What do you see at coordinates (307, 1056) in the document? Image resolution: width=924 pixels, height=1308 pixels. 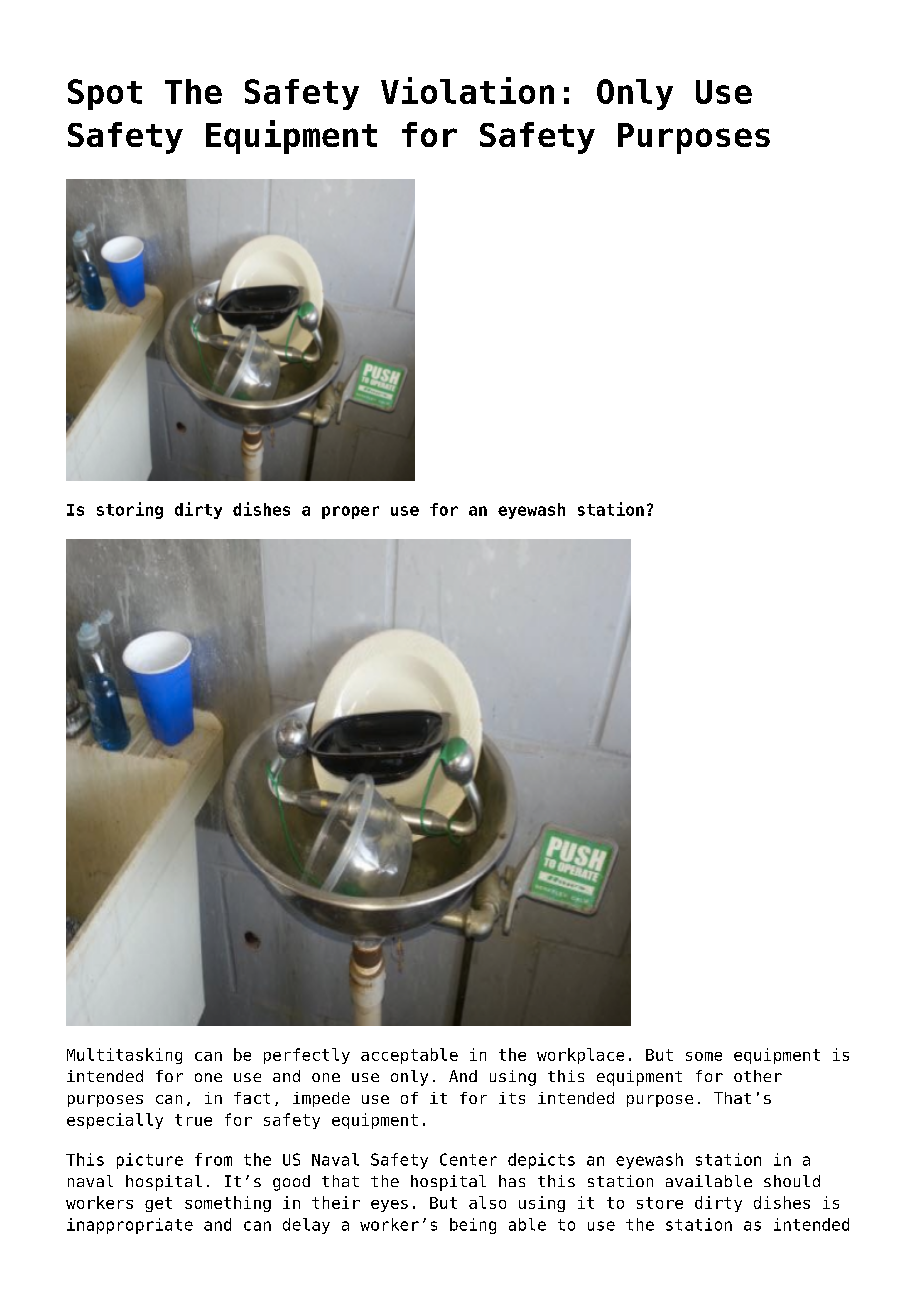 I see `perfectly` at bounding box center [307, 1056].
